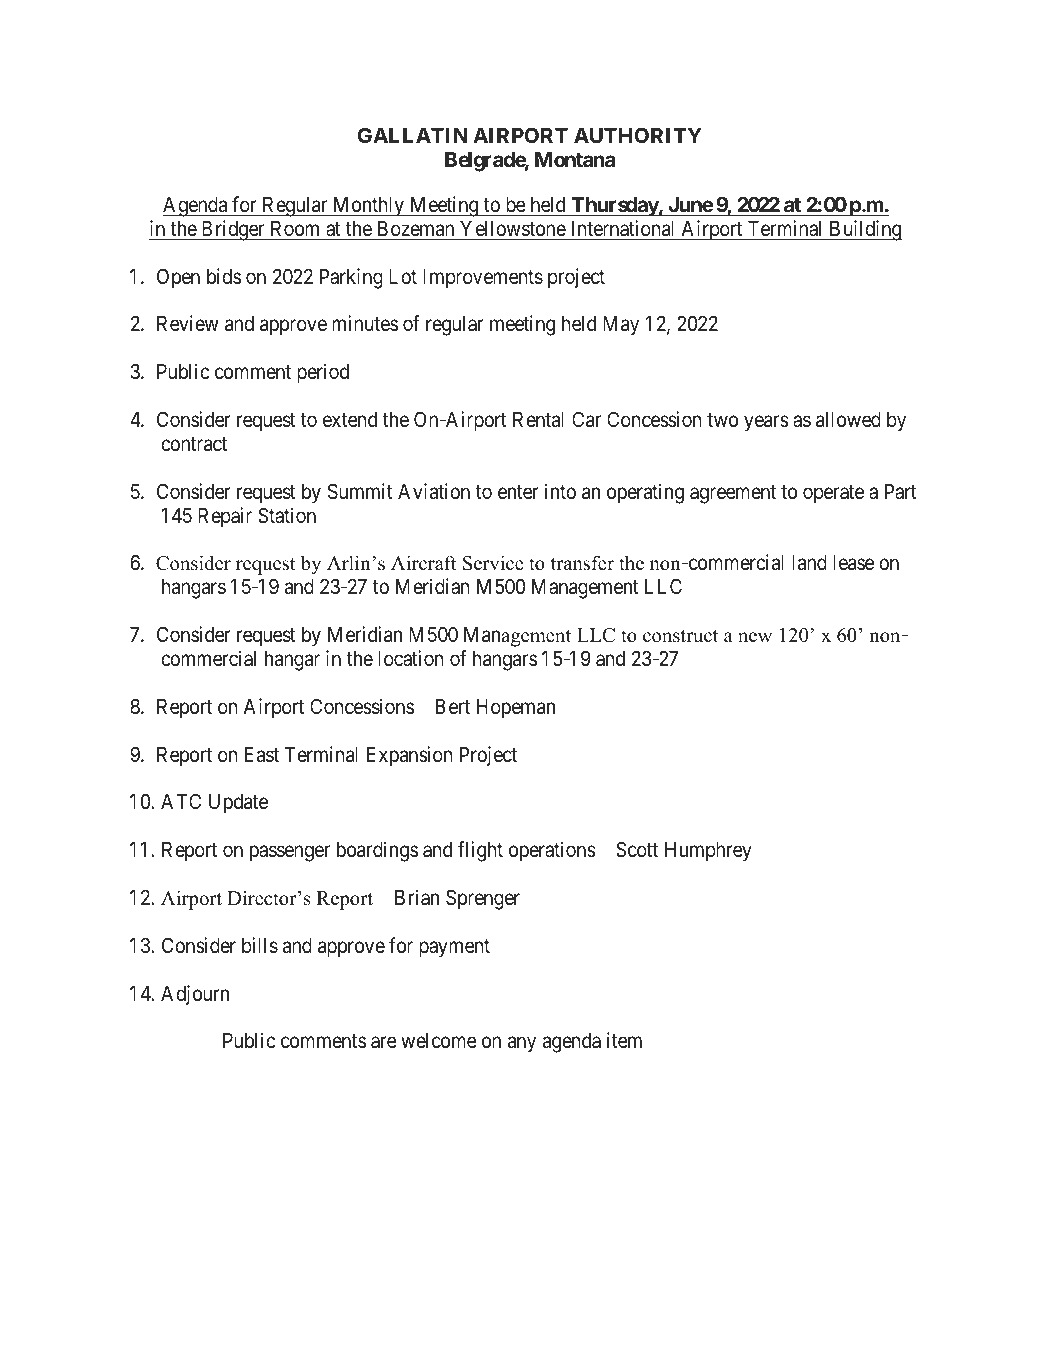 Image resolution: width=1059 pixels, height=1371 pixels. I want to click on East, so click(262, 755).
